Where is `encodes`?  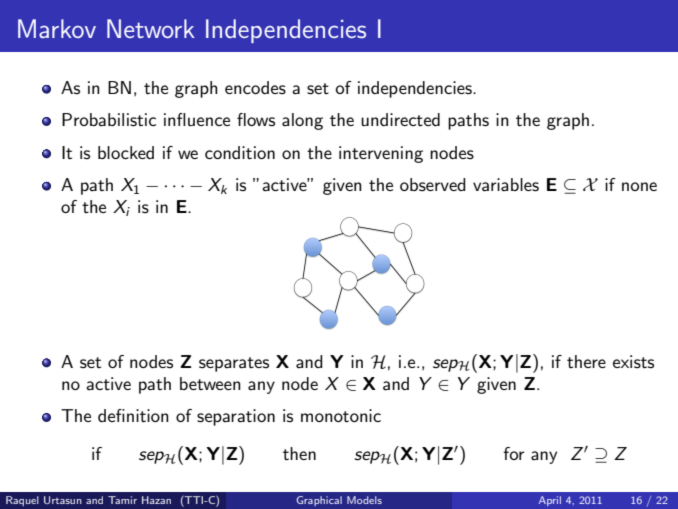 encodes is located at coordinates (255, 88).
